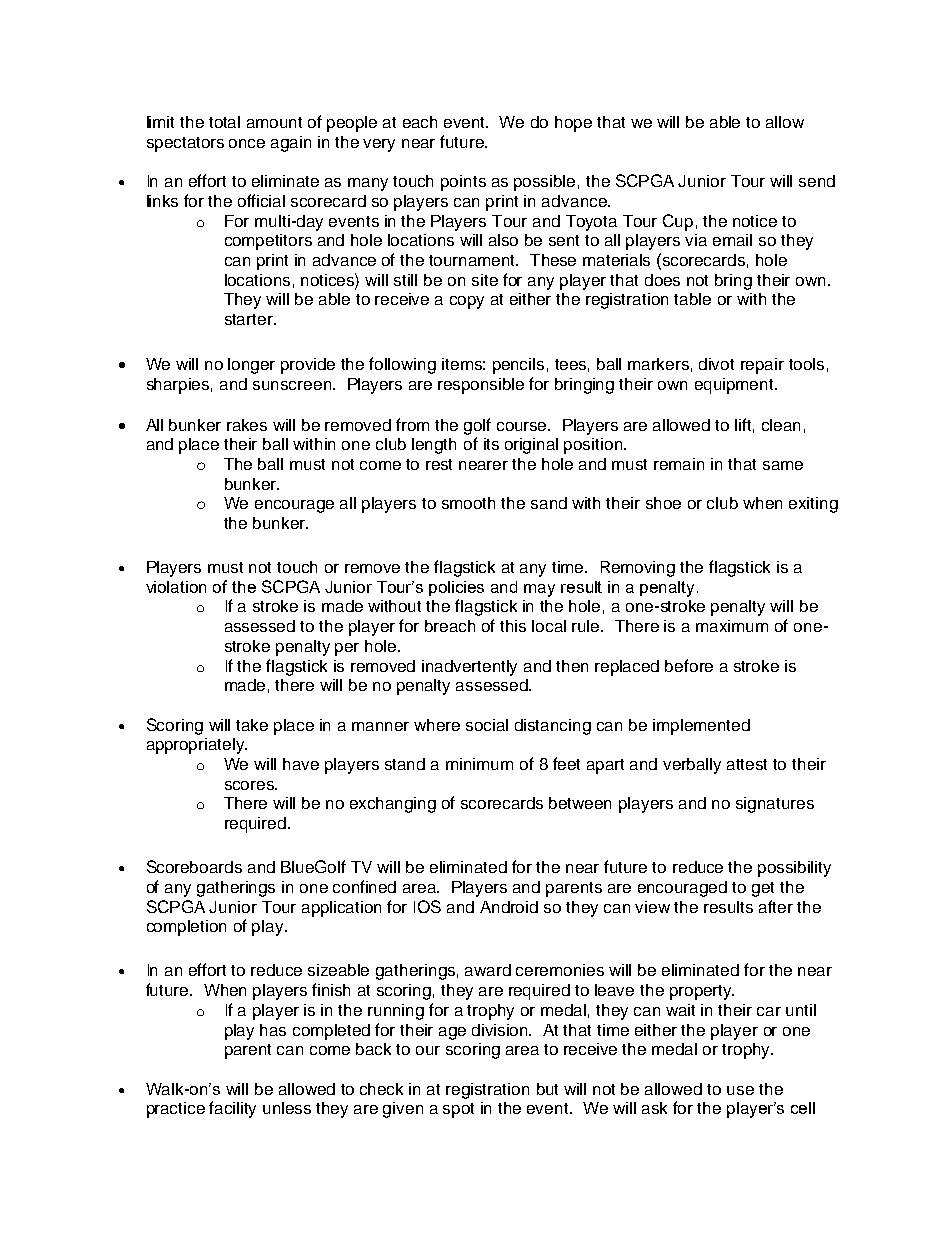  I want to click on once, so click(247, 143).
